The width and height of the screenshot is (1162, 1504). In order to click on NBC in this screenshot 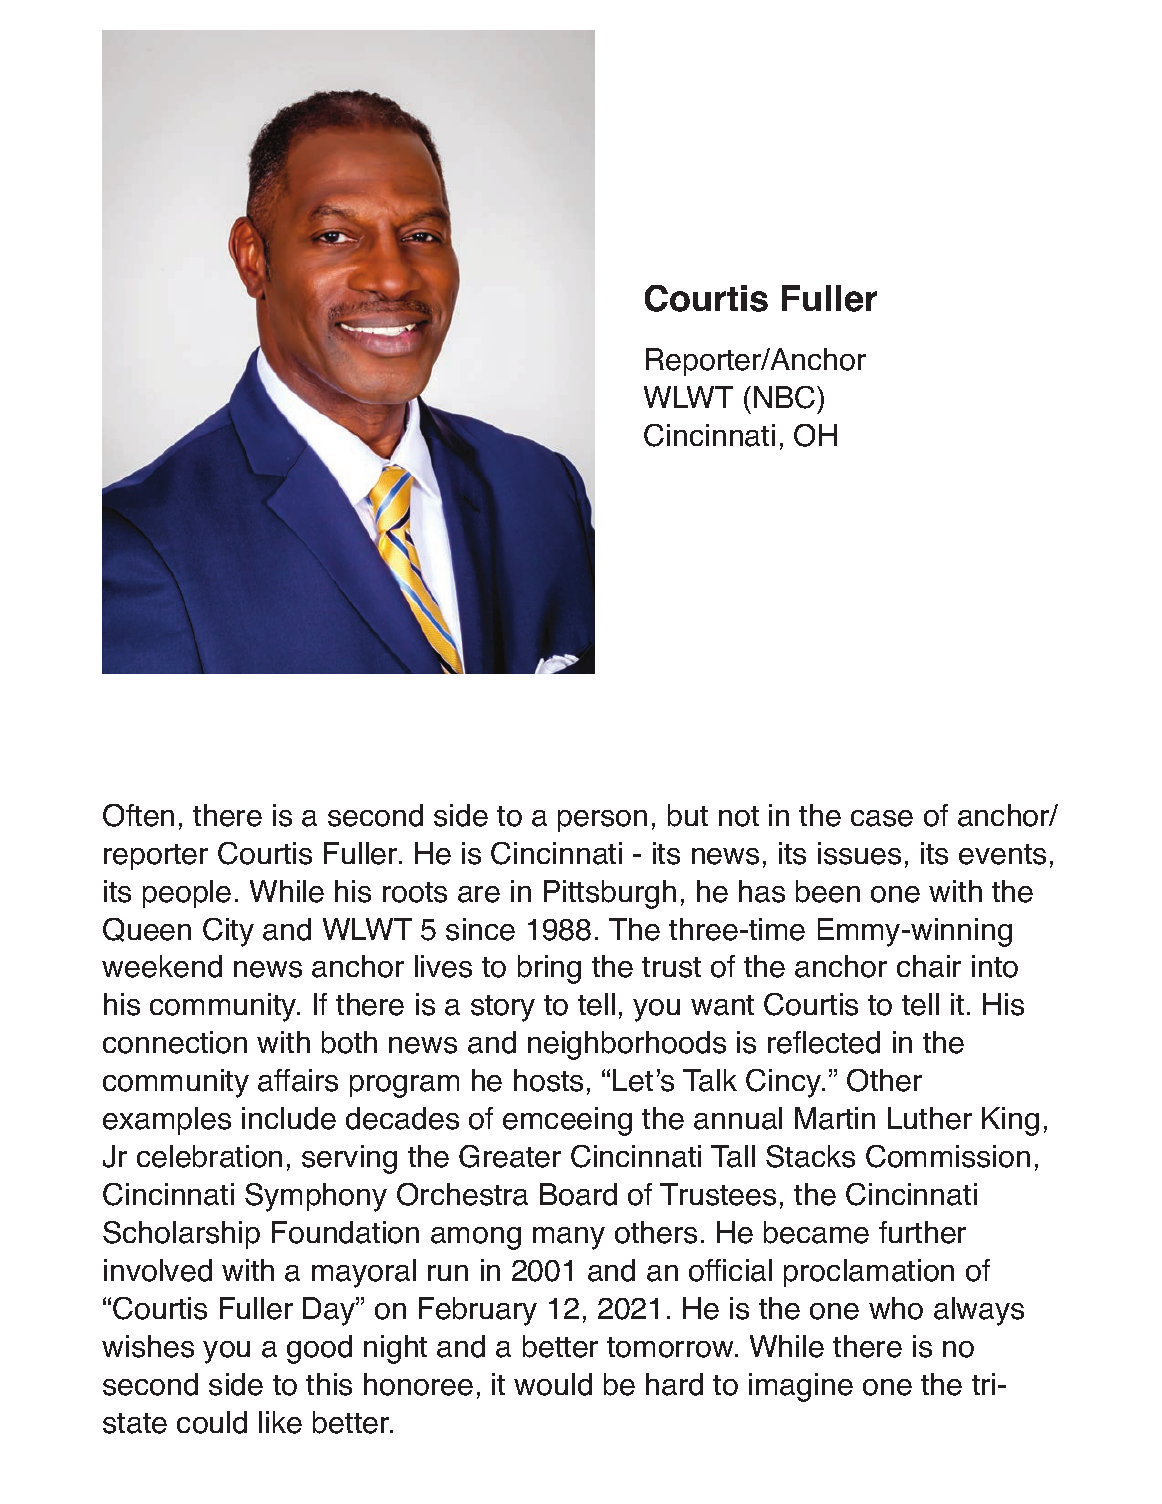, I will do `click(786, 397)`.
